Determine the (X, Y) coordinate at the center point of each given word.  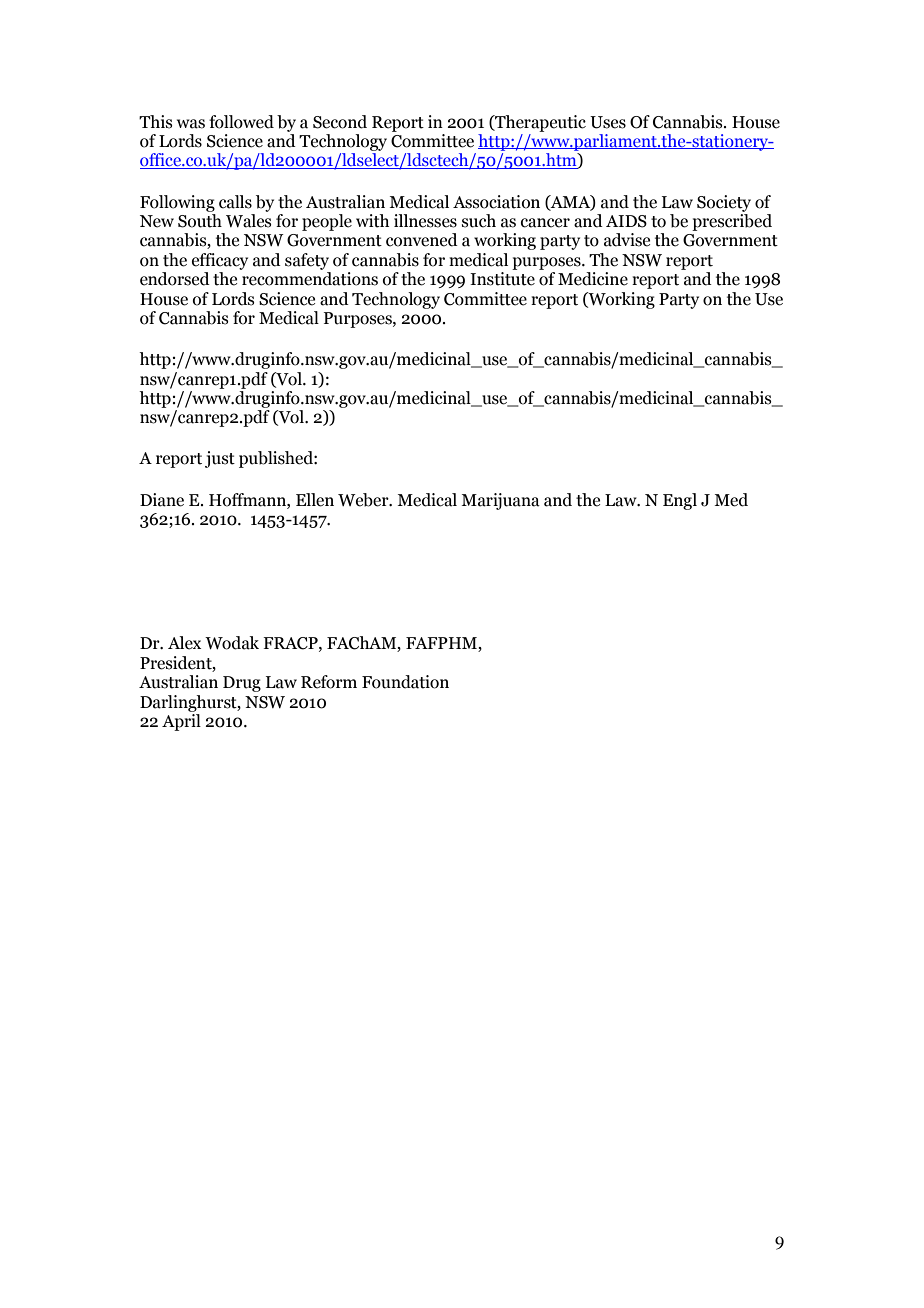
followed (241, 122)
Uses (608, 122)
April (181, 722)
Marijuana (500, 501)
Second (340, 122)
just (220, 459)
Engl (680, 501)
